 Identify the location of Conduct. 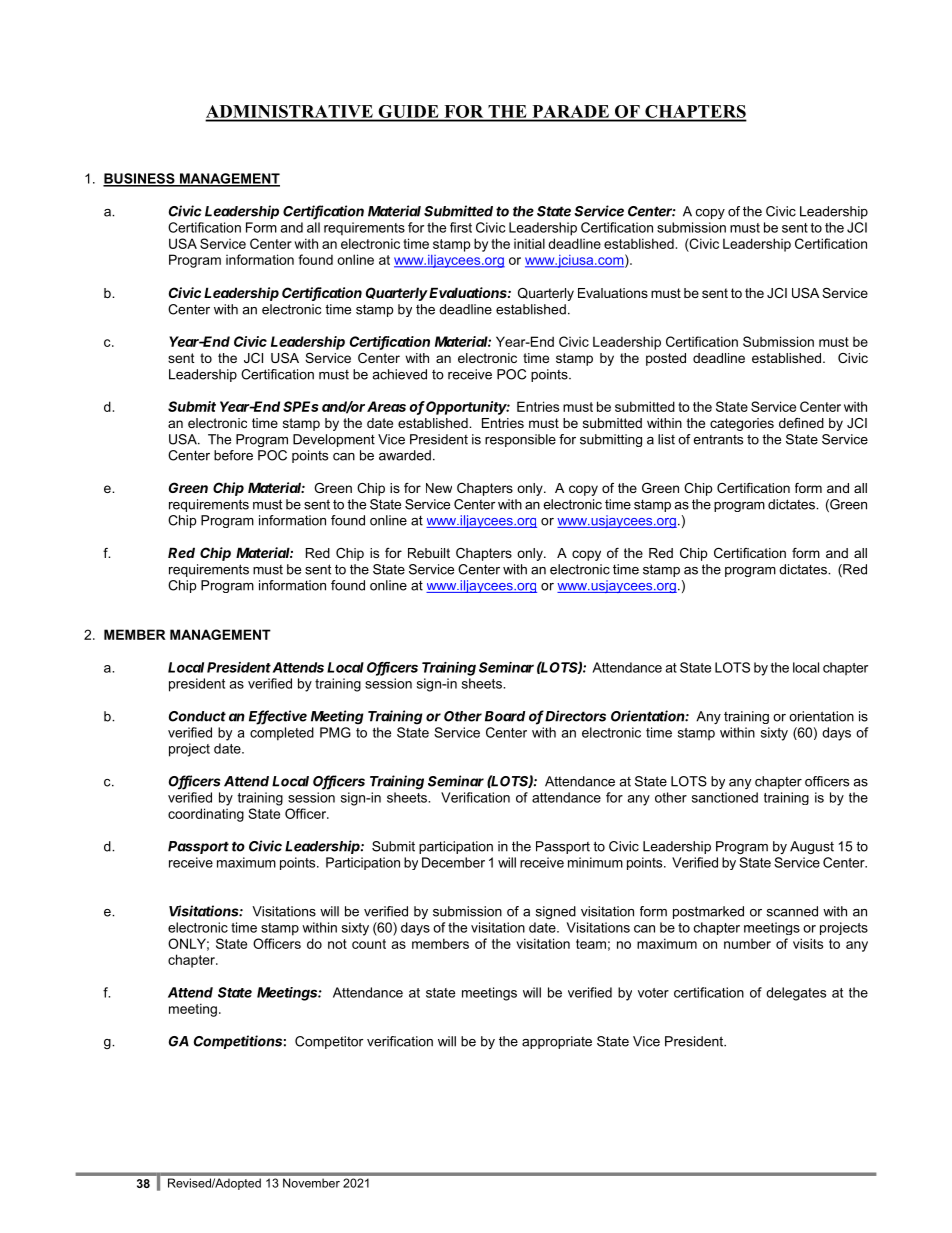
(197, 716).
